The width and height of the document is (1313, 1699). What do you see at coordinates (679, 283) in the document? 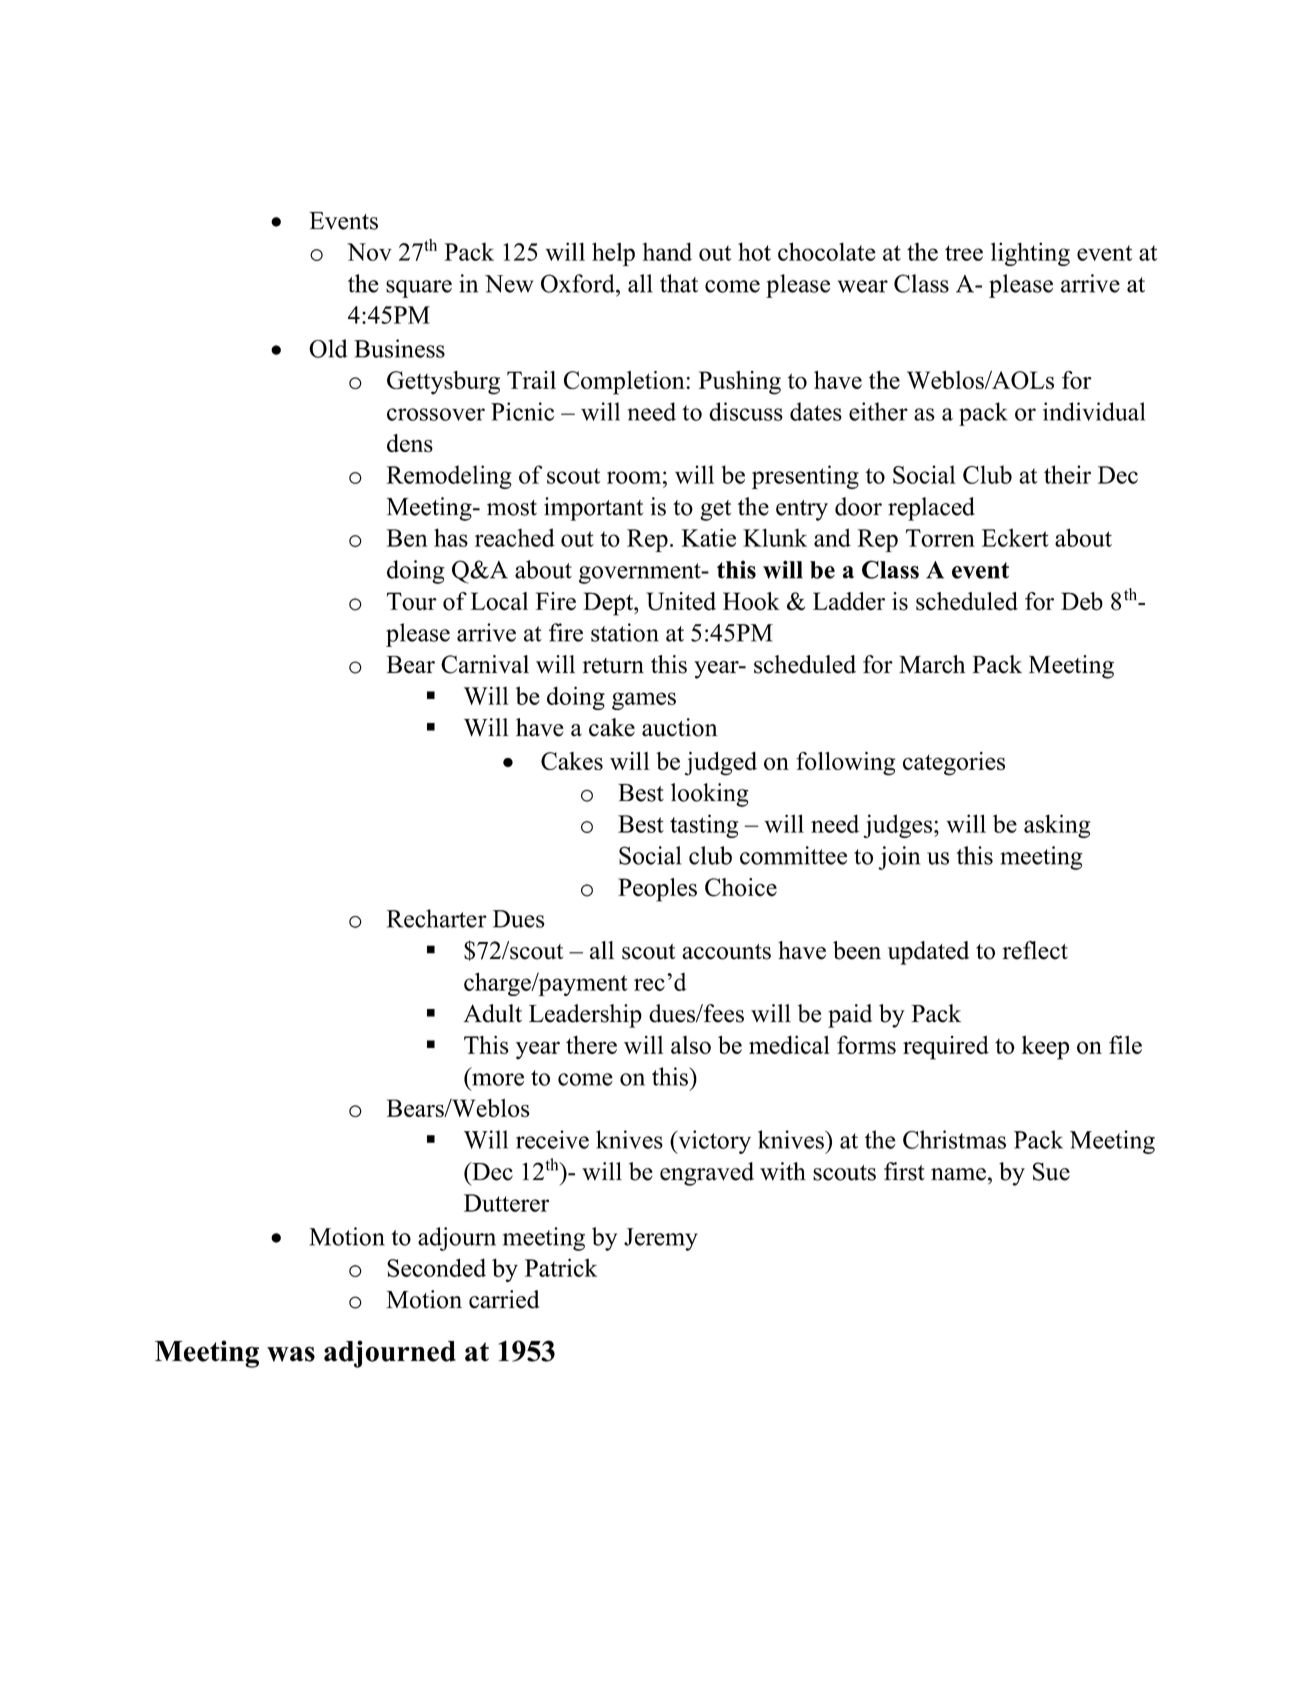
I see `that` at bounding box center [679, 283].
